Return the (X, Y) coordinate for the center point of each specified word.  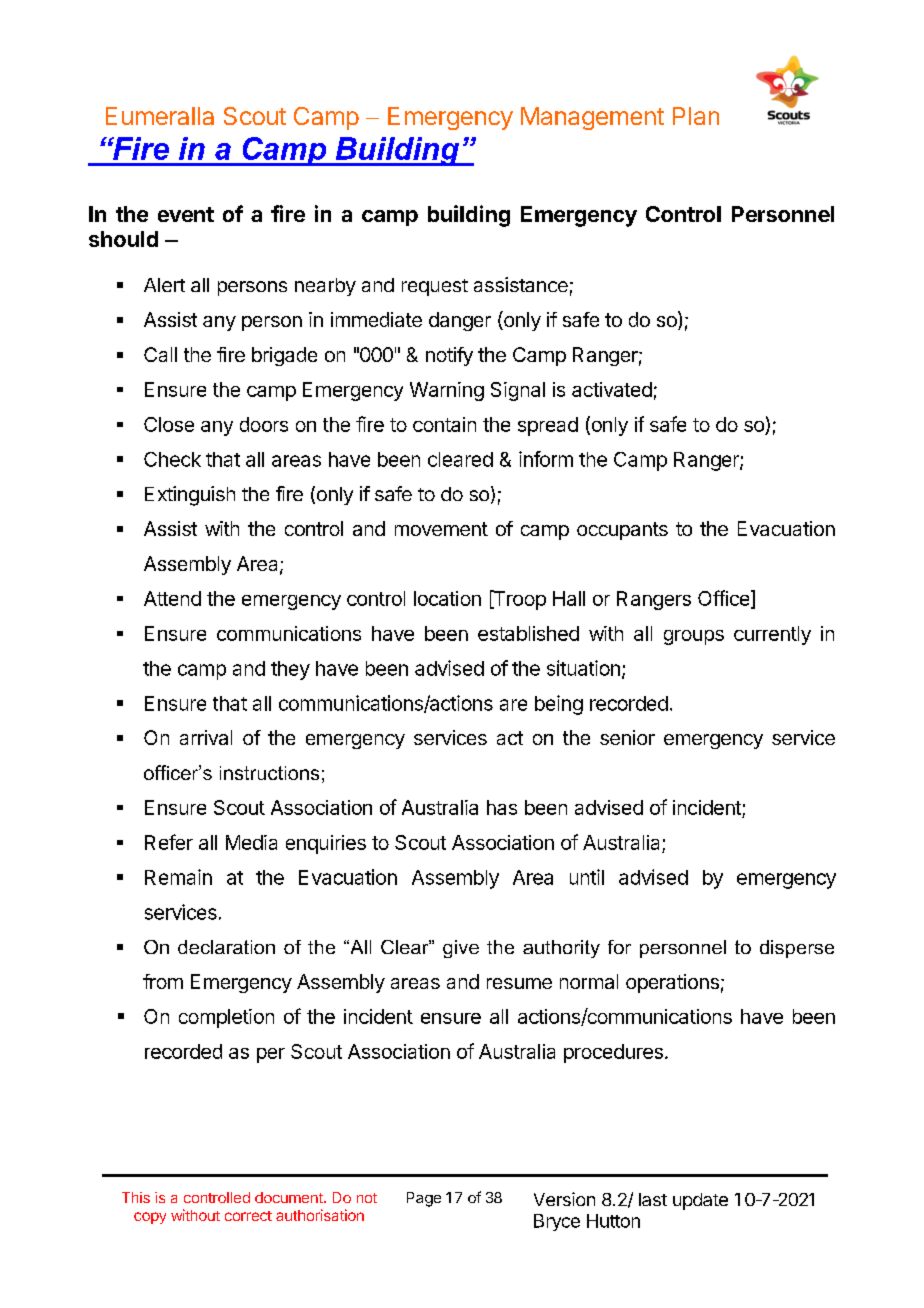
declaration (226, 947)
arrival (206, 737)
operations (672, 983)
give (461, 949)
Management (592, 118)
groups (694, 637)
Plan (696, 116)
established (528, 633)
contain (444, 424)
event (186, 214)
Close (169, 424)
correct (248, 1216)
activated (612, 389)
